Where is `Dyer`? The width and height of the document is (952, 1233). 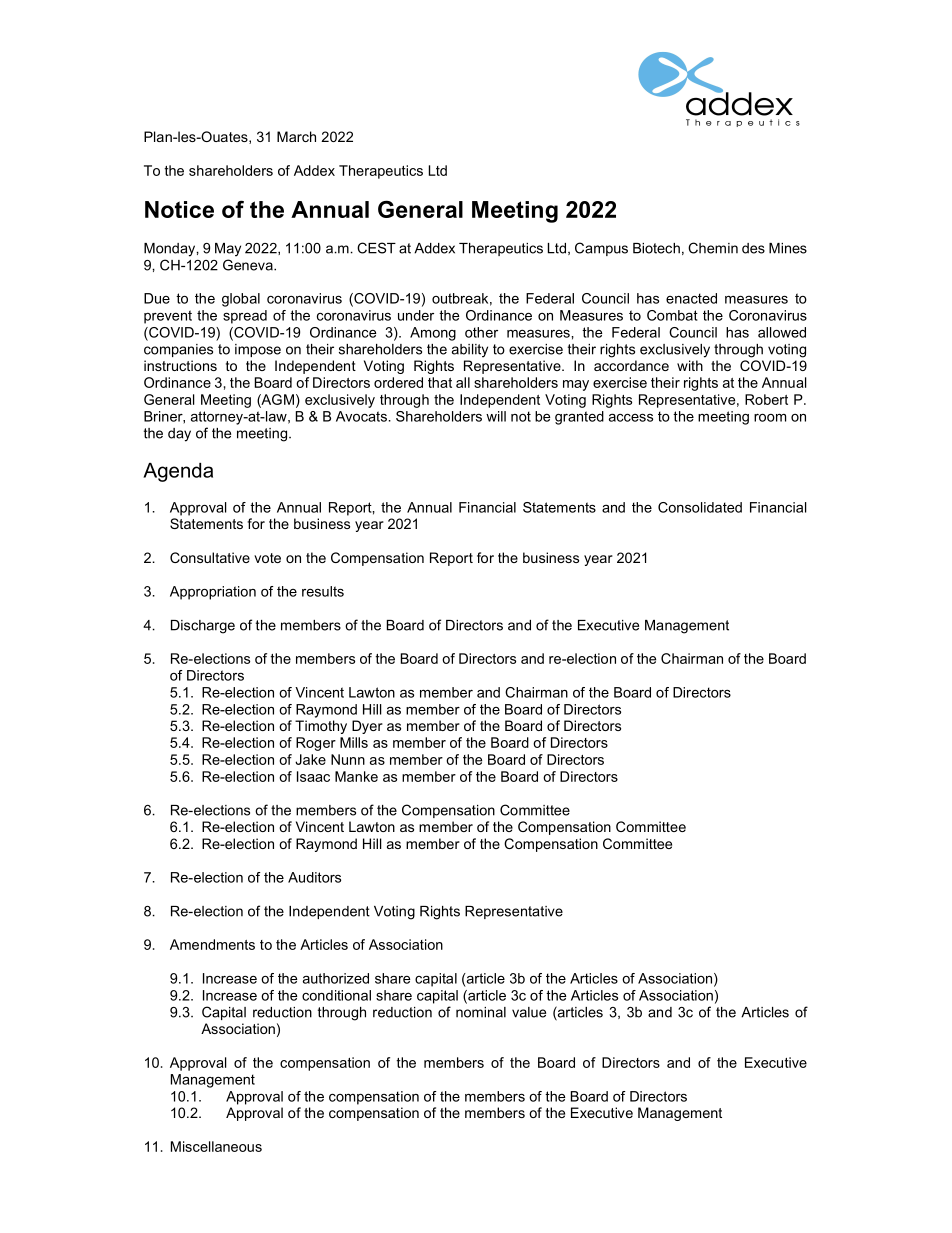 Dyer is located at coordinates (367, 727).
